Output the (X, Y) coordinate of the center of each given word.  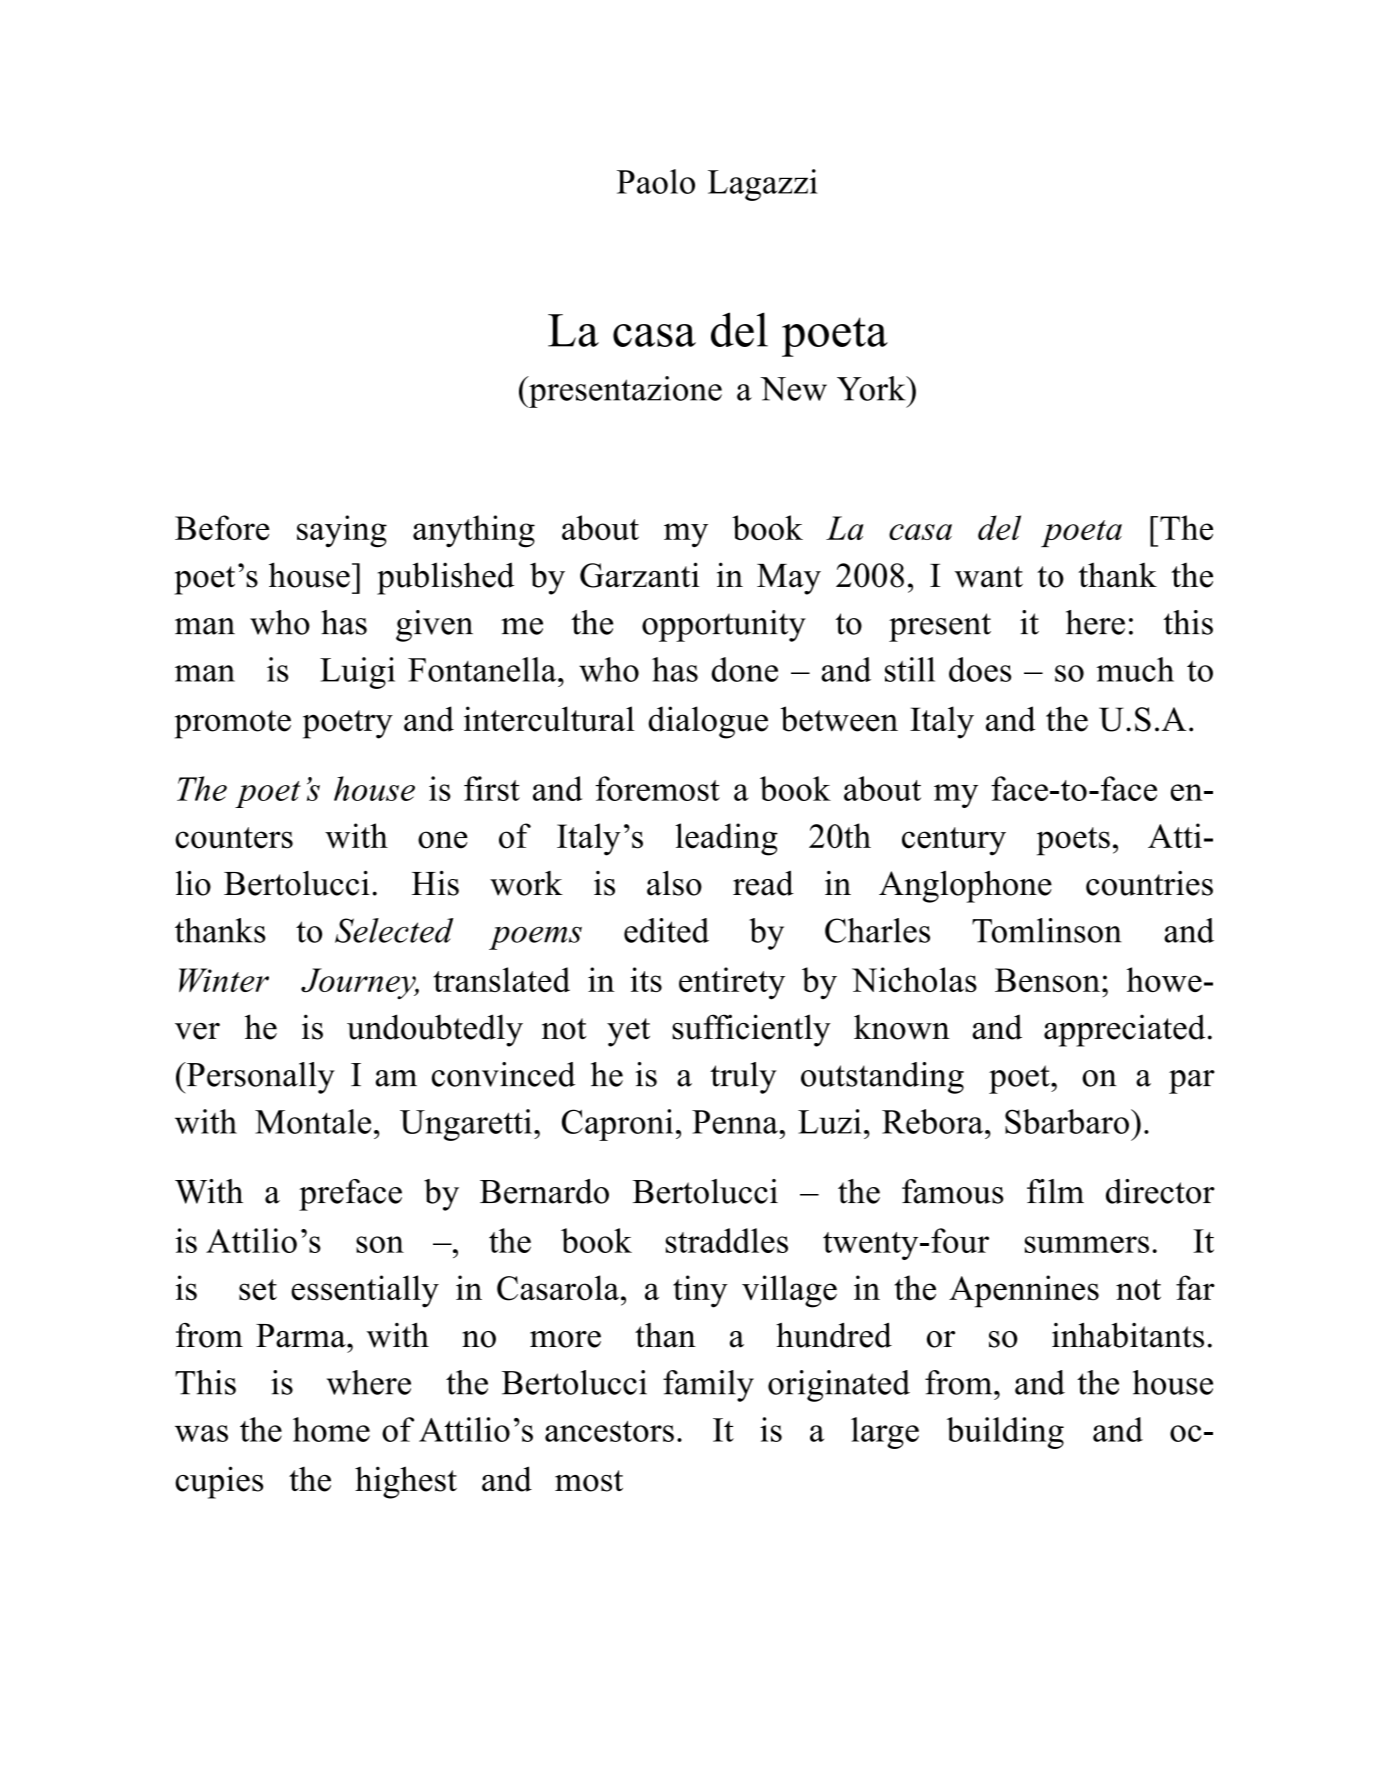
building (1005, 1433)
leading (726, 839)
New (793, 389)
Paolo (656, 181)
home (331, 1429)
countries (1149, 883)
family (708, 1386)
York (872, 388)
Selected (394, 930)
